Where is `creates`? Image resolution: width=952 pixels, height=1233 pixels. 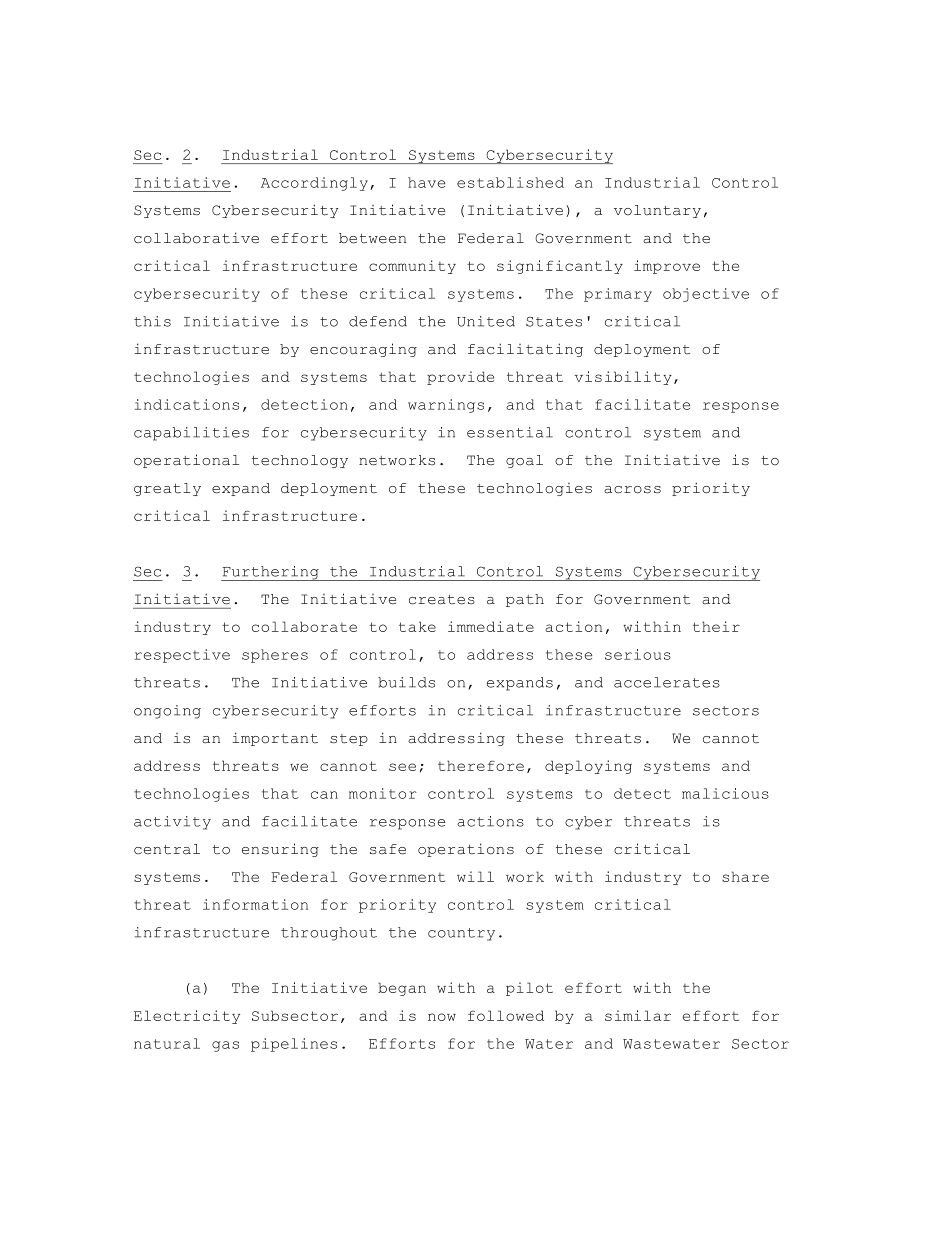
creates is located at coordinates (442, 600).
